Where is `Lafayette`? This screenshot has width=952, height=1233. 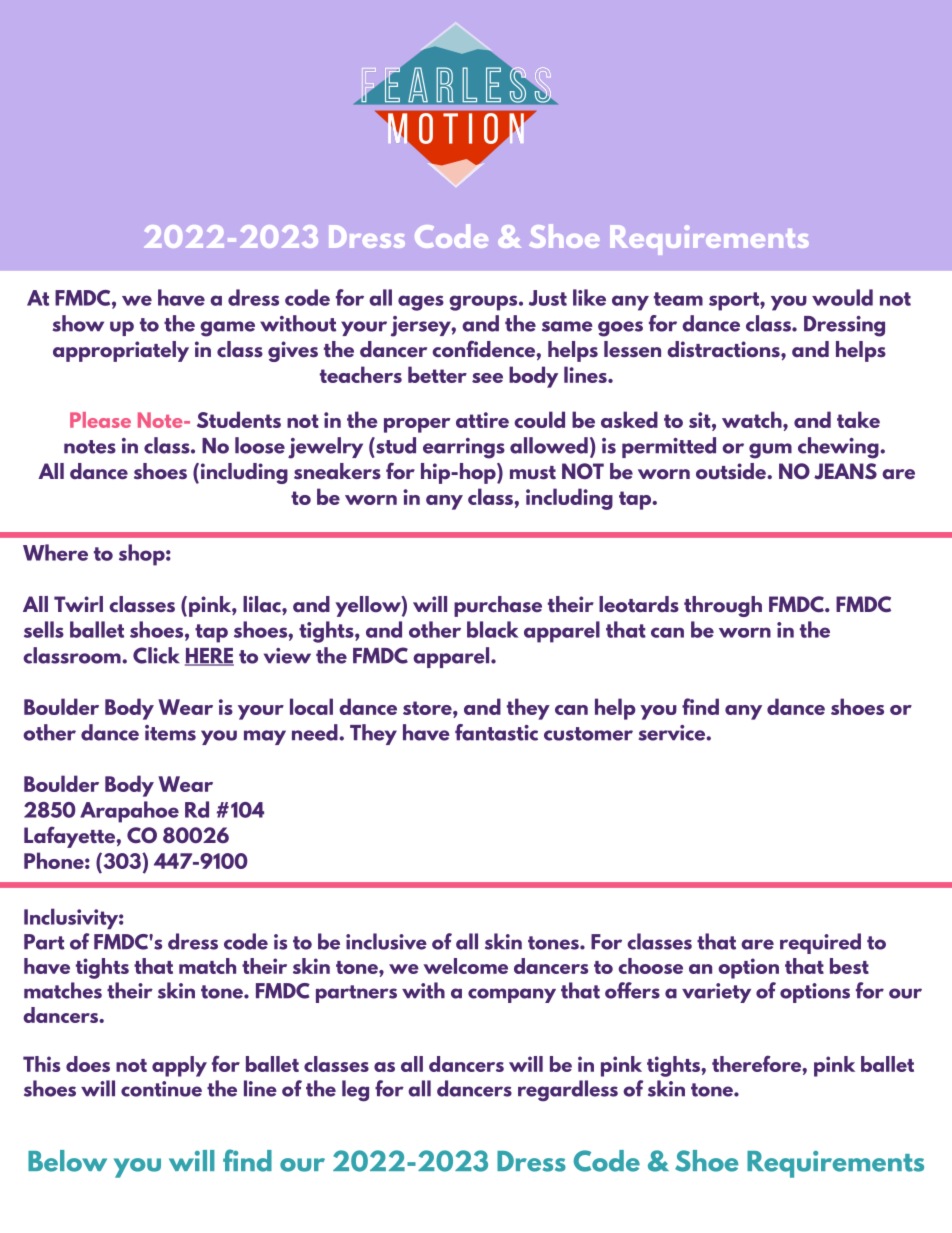 Lafayette is located at coordinates (70, 837).
